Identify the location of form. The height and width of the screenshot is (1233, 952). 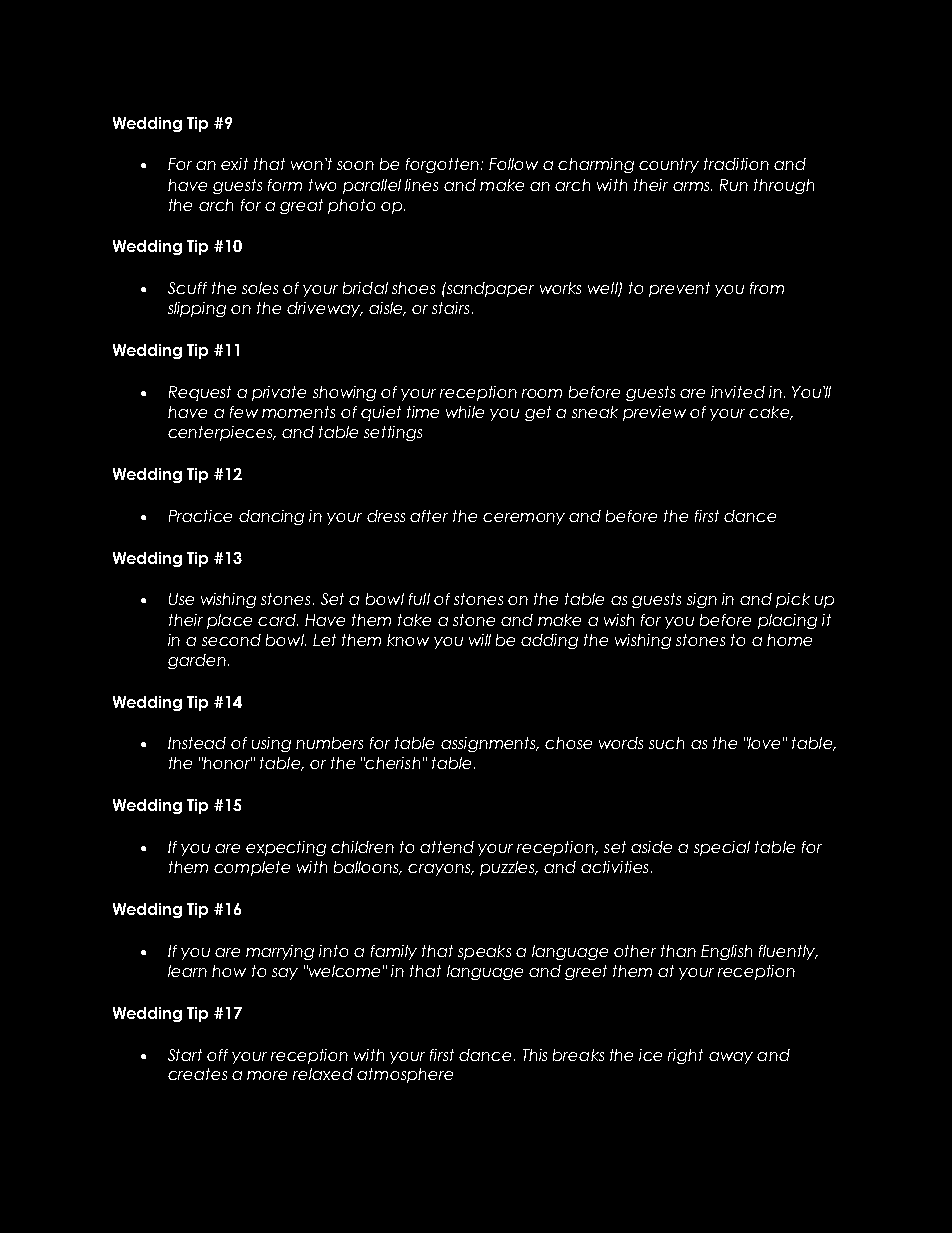
(285, 185).
